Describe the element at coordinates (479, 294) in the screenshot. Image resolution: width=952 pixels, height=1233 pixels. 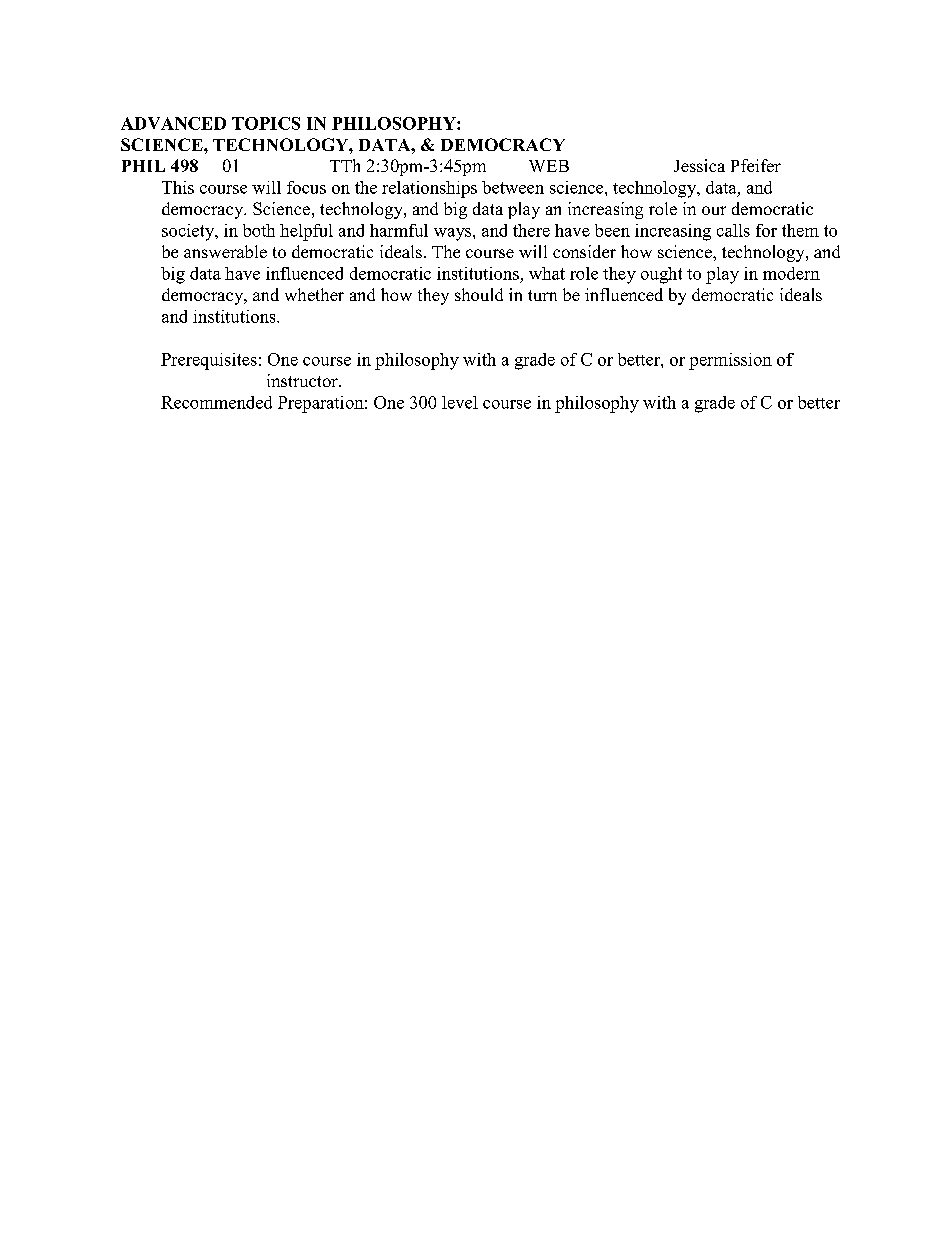
I see `should` at that location.
